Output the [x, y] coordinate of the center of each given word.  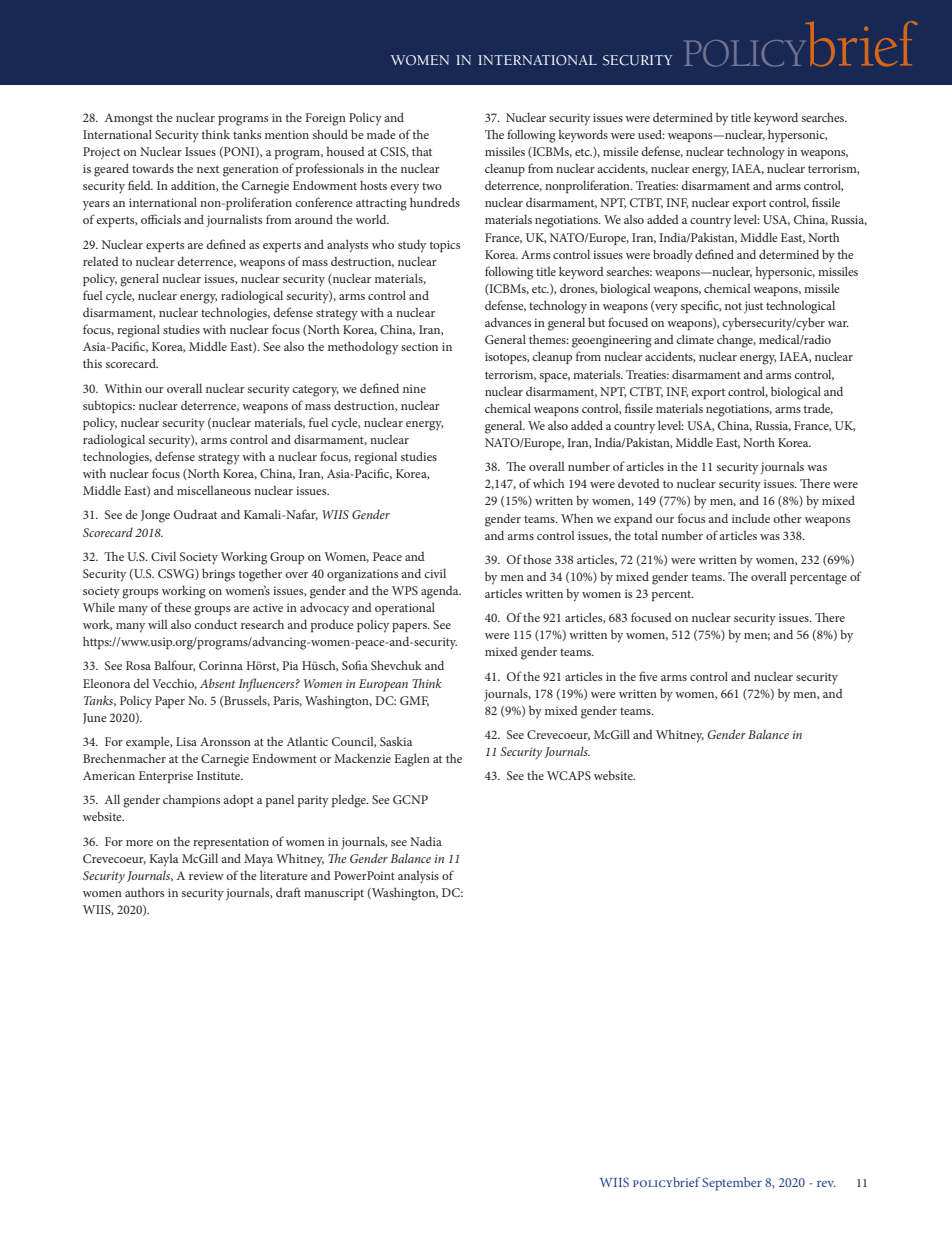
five [648, 676]
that [422, 151]
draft [288, 892]
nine [414, 388]
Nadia [426, 841]
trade [818, 409]
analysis [418, 877]
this [92, 363]
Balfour [174, 666]
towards [153, 168]
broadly [673, 255]
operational [405, 608]
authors [144, 892]
